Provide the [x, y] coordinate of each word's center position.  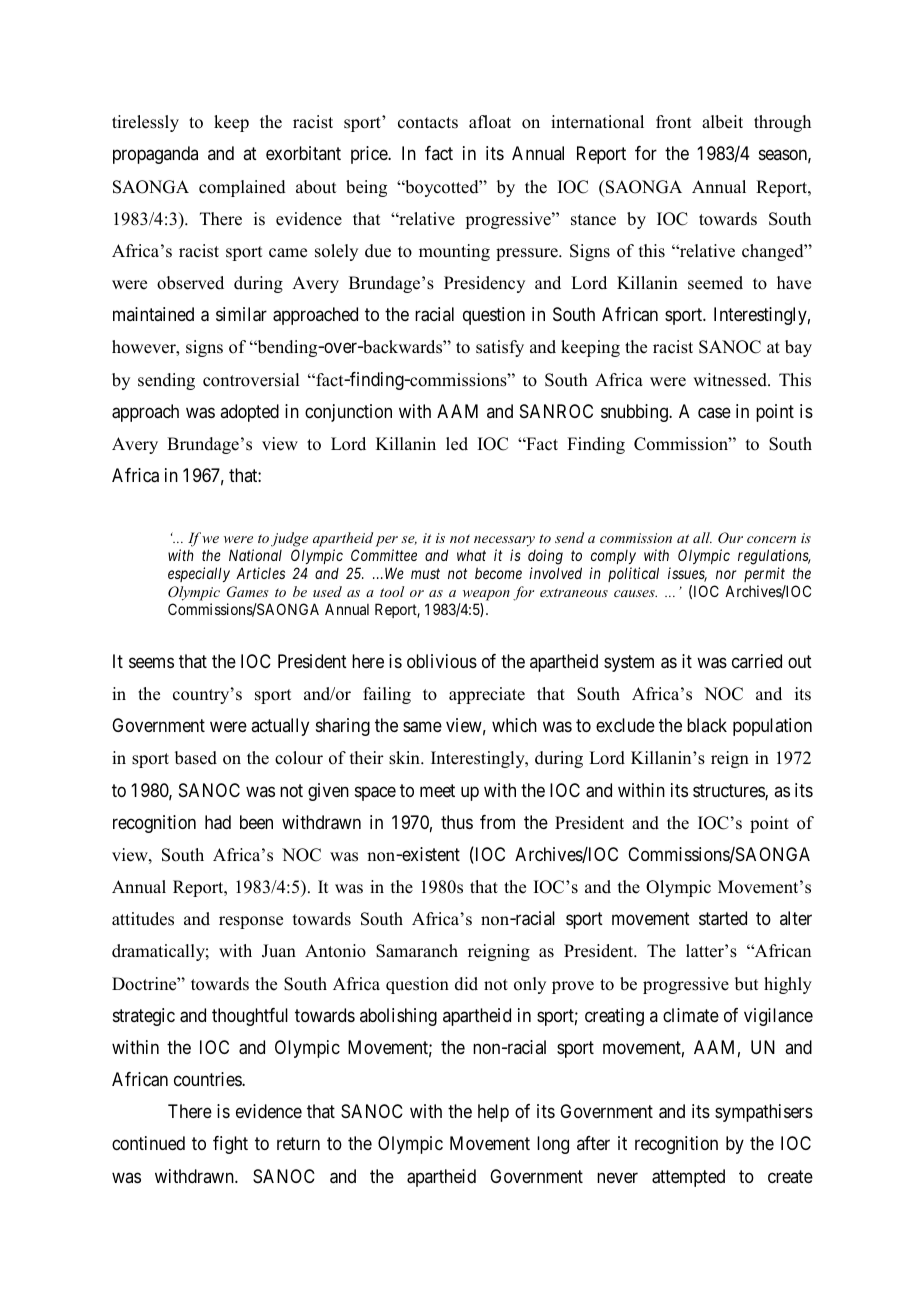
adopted [249, 413]
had [218, 822]
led [457, 444]
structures [729, 792]
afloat [490, 122]
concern [771, 539]
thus [457, 822]
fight [230, 1145]
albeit [722, 122]
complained [242, 188]
